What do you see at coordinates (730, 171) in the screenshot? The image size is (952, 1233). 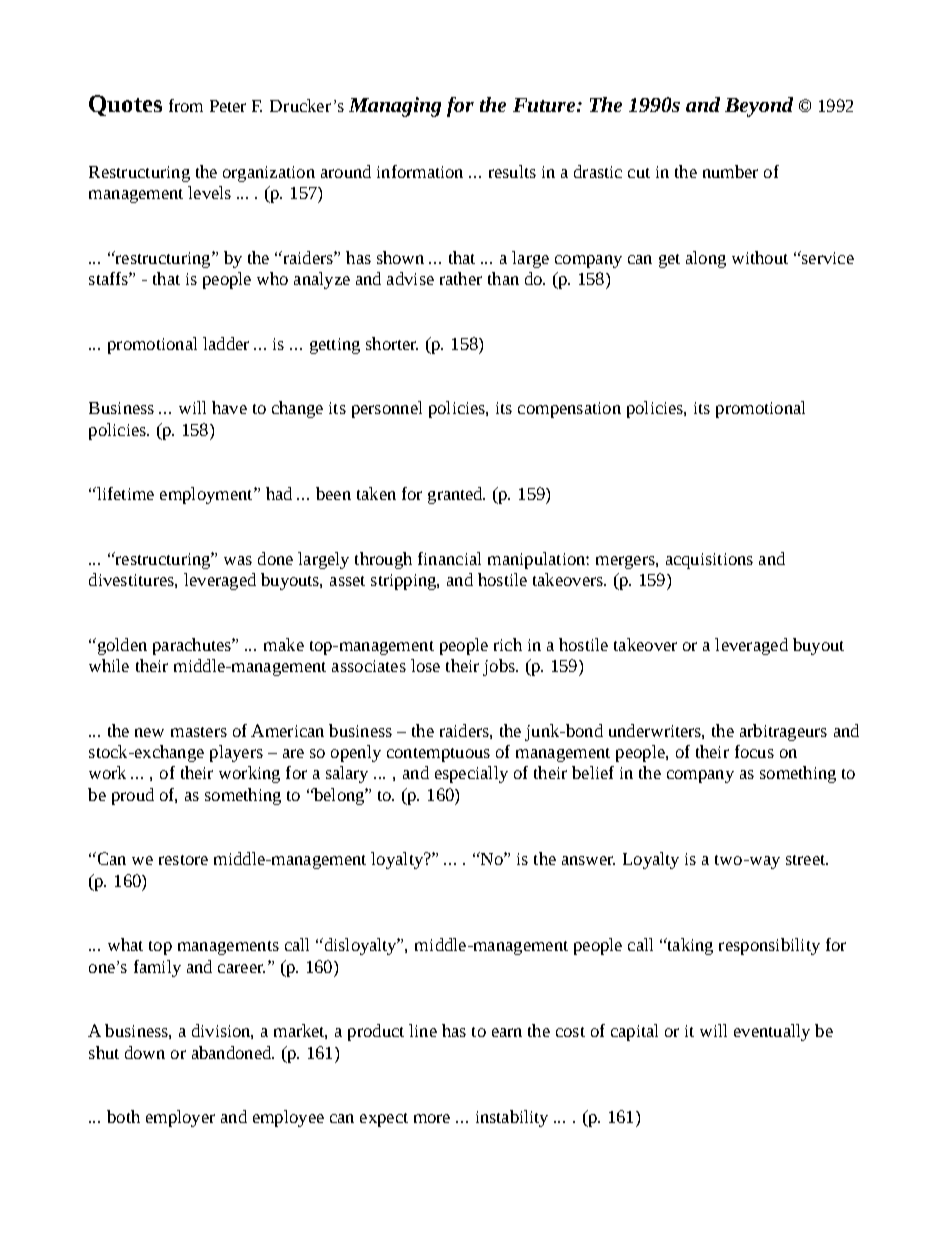 I see `number` at bounding box center [730, 171].
